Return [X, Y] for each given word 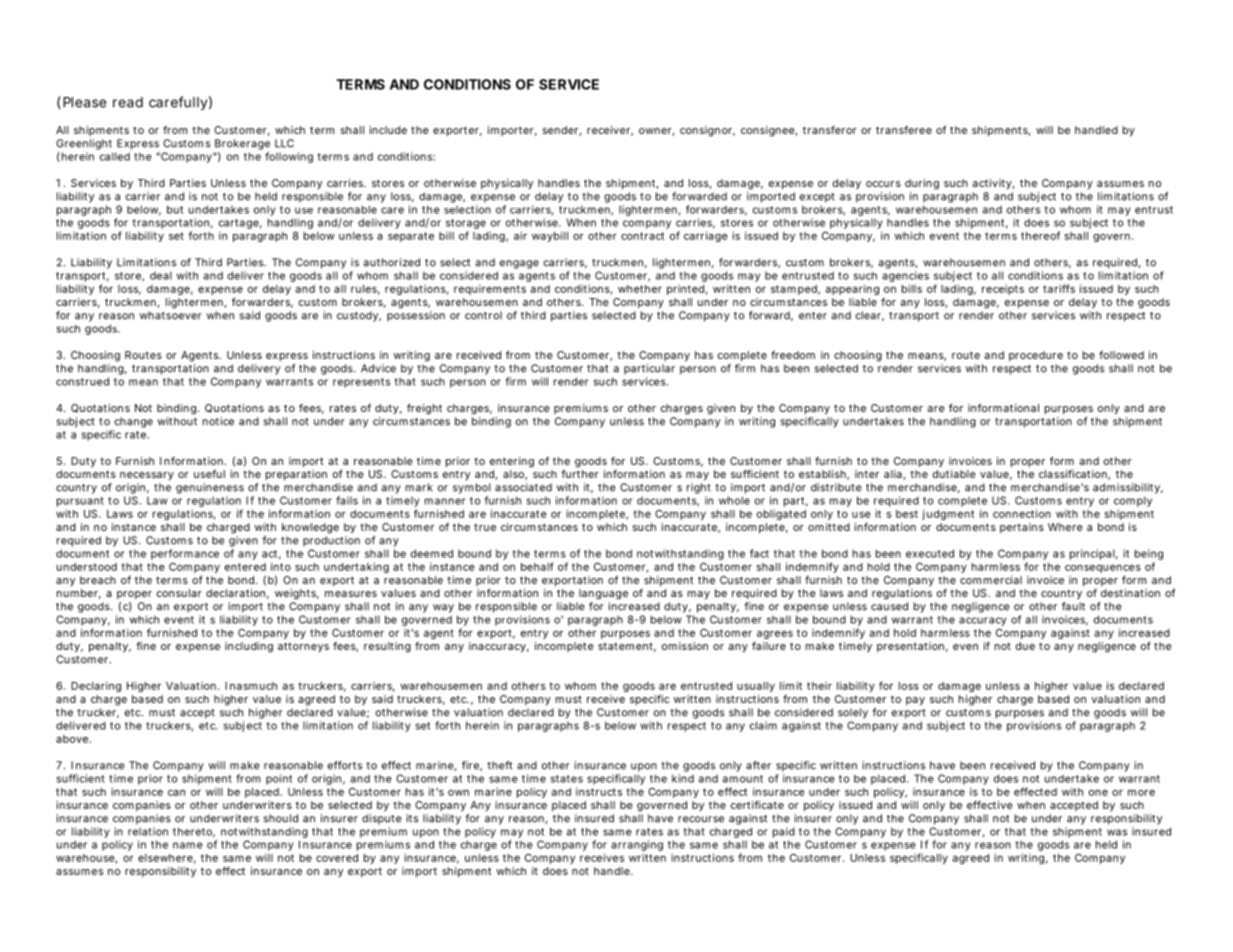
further [580, 474]
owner [656, 132]
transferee [904, 130]
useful [209, 474]
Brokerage [242, 144]
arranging [637, 847]
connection [1022, 513]
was [1117, 832]
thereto [194, 832]
